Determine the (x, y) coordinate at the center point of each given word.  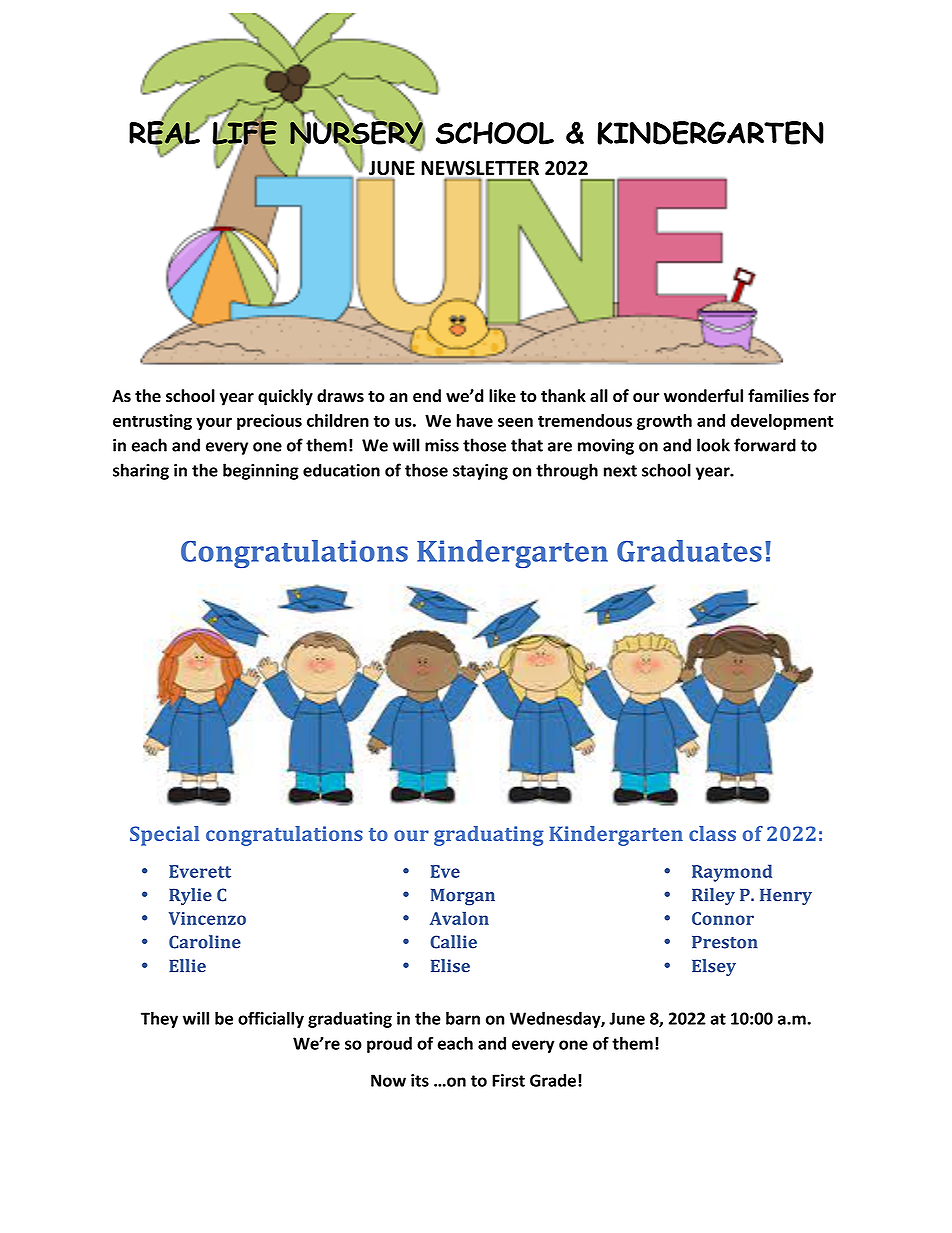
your (214, 423)
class (712, 833)
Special (164, 836)
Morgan (463, 897)
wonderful (703, 396)
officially (271, 1019)
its (420, 1080)
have (475, 420)
